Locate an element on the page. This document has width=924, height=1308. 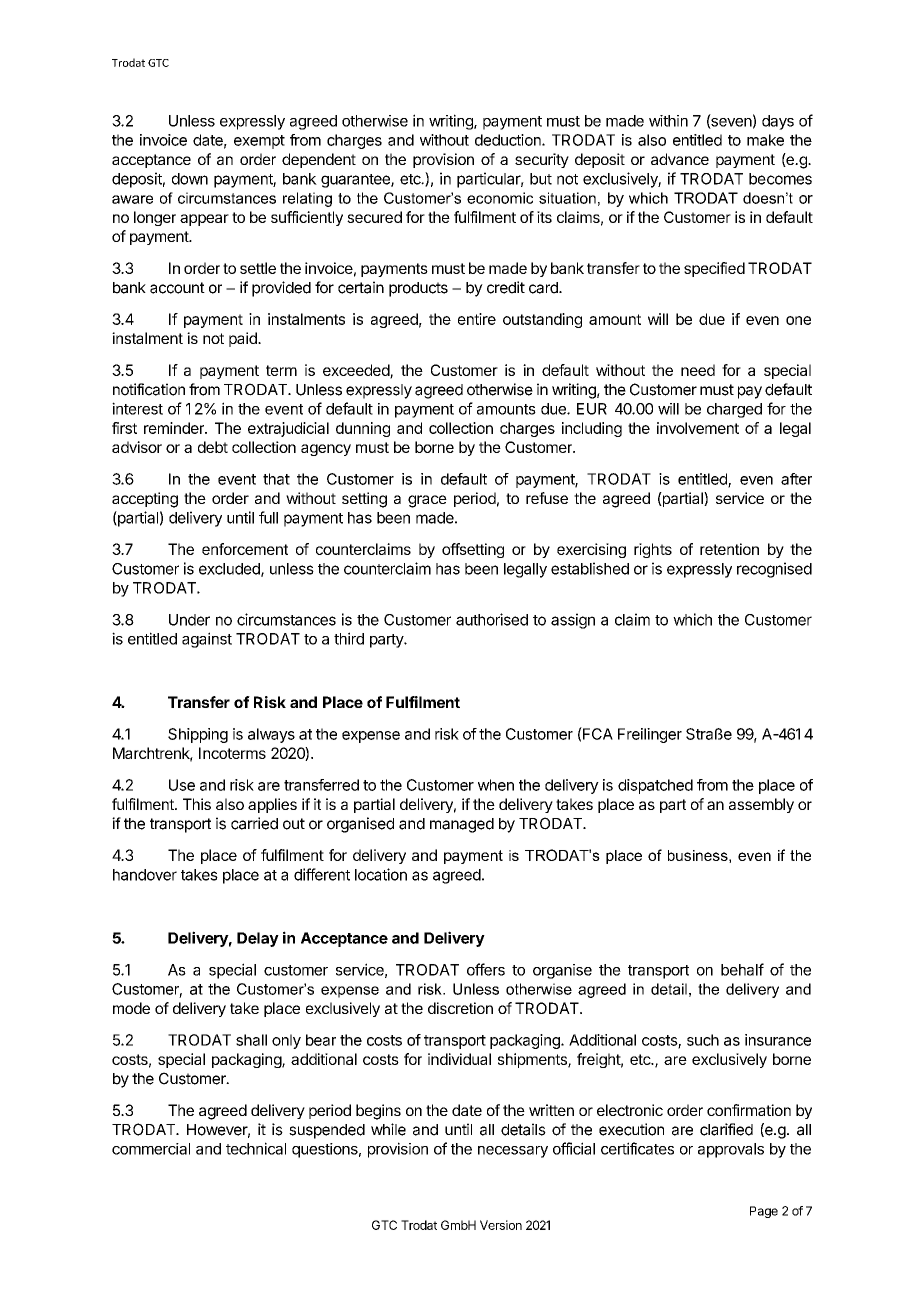
advance is located at coordinates (680, 159).
